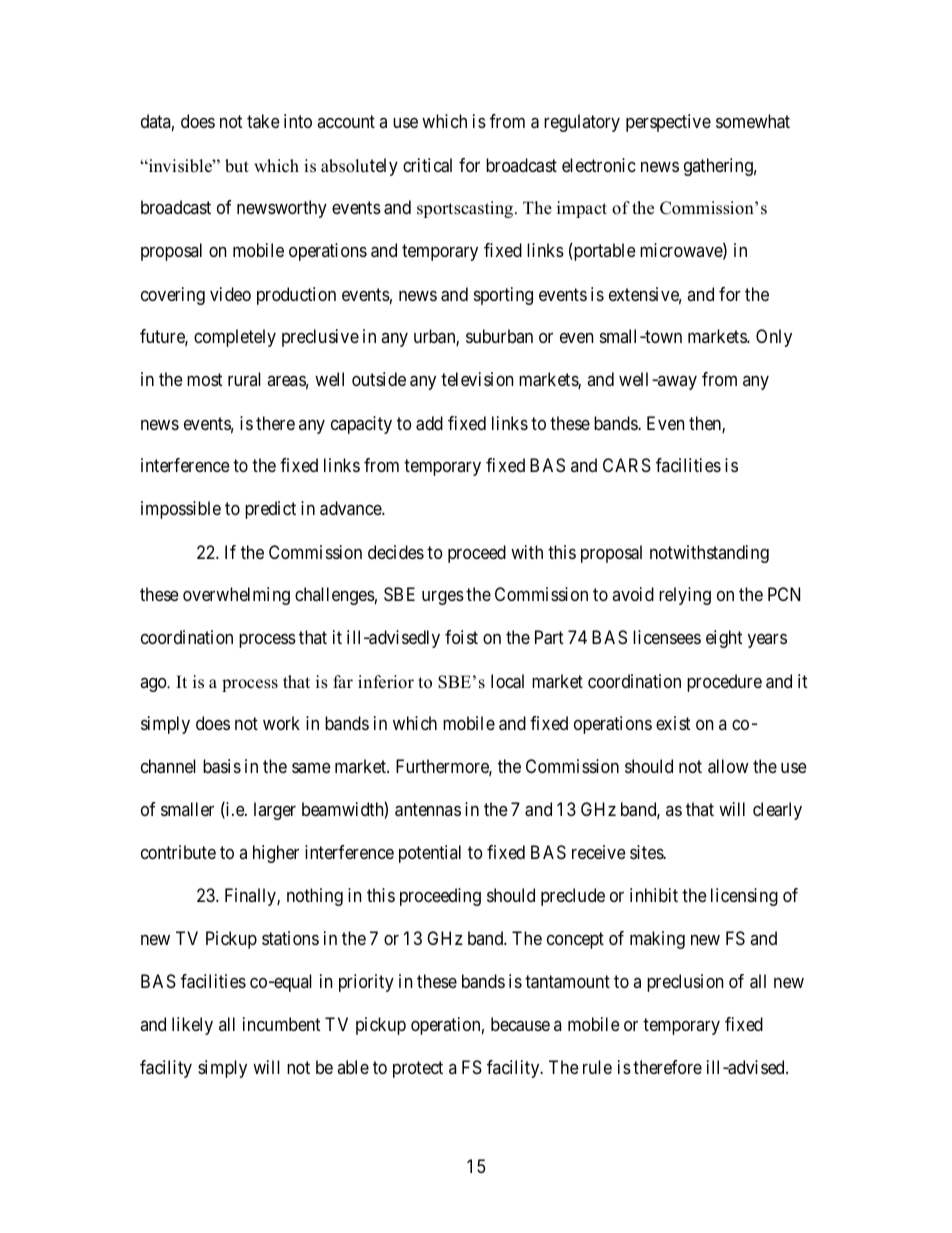  What do you see at coordinates (477, 379) in the image?
I see `television` at bounding box center [477, 379].
